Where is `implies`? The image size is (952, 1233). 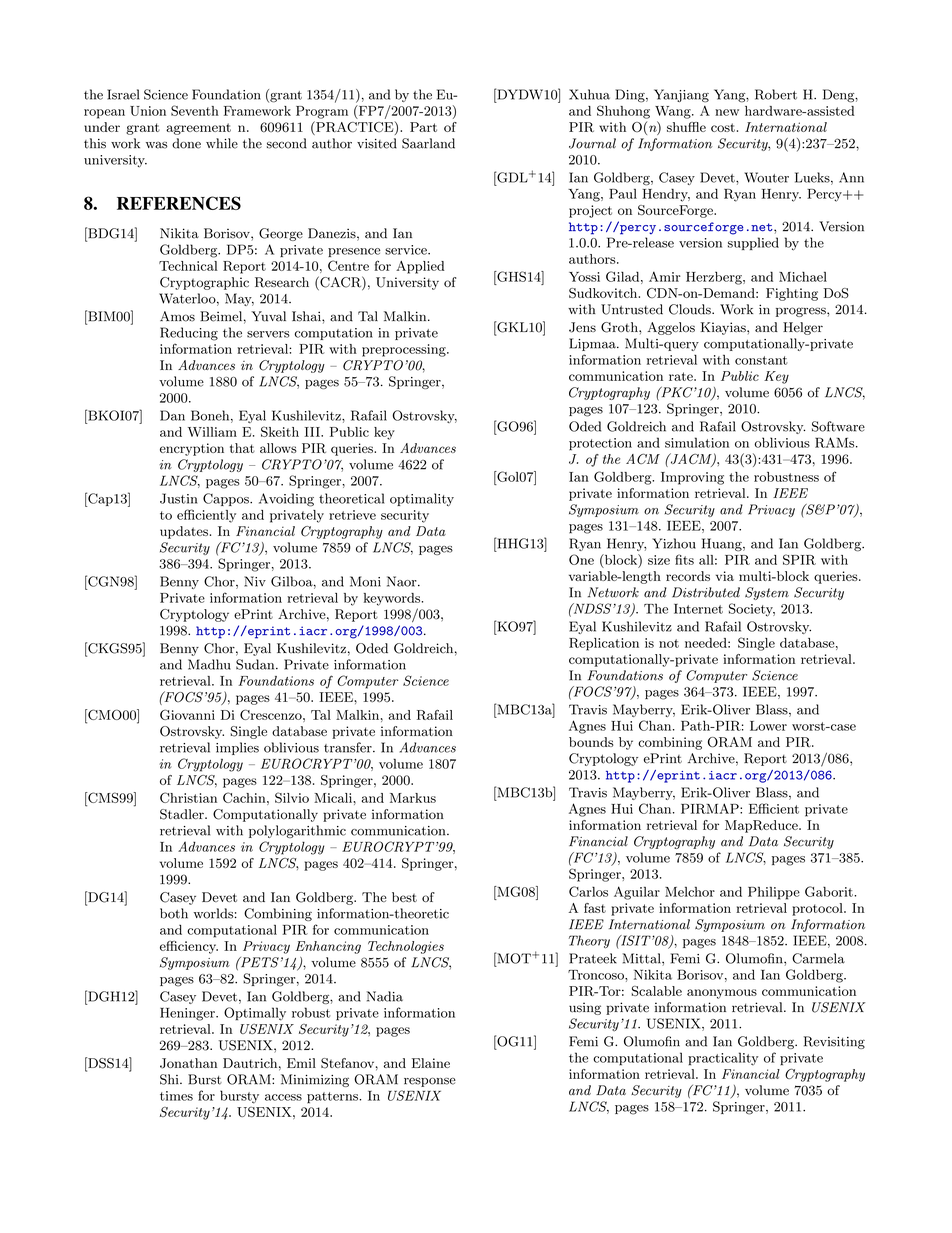 implies is located at coordinates (237, 748).
